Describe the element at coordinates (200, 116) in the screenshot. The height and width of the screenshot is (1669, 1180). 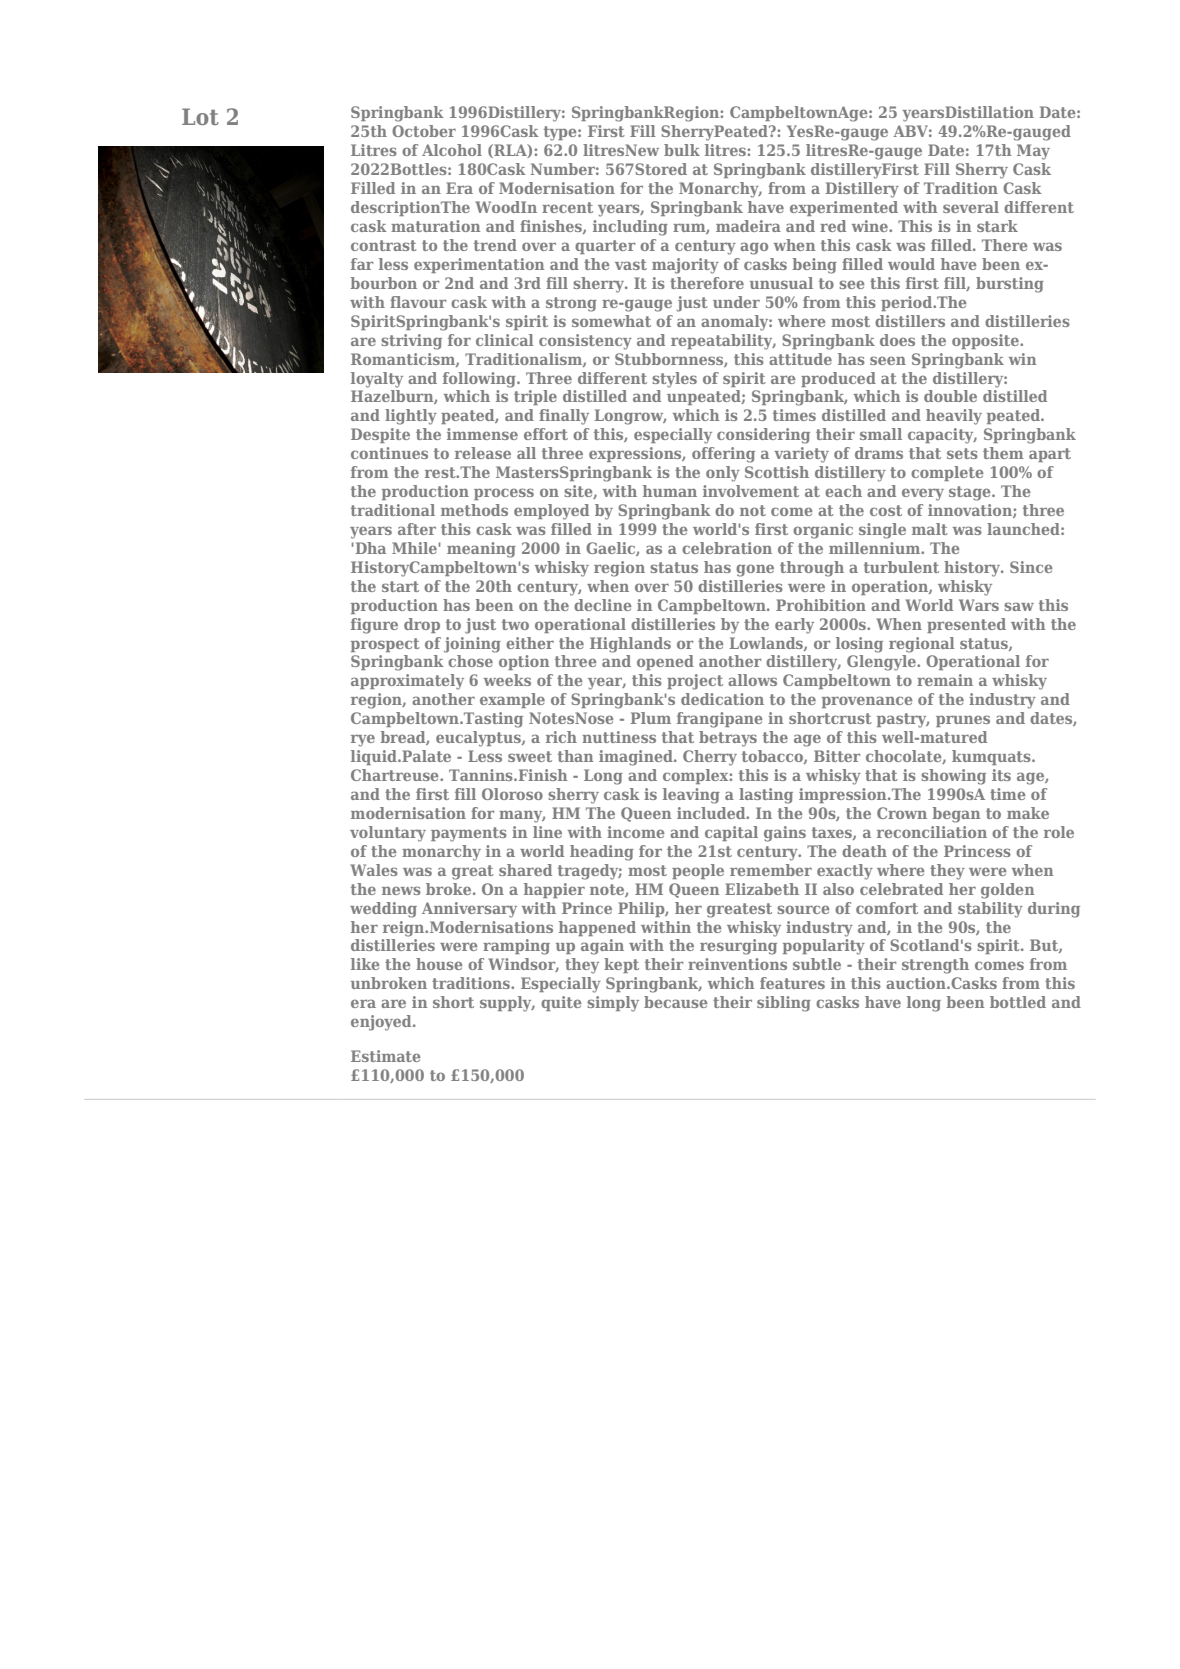
I see `Lot` at that location.
